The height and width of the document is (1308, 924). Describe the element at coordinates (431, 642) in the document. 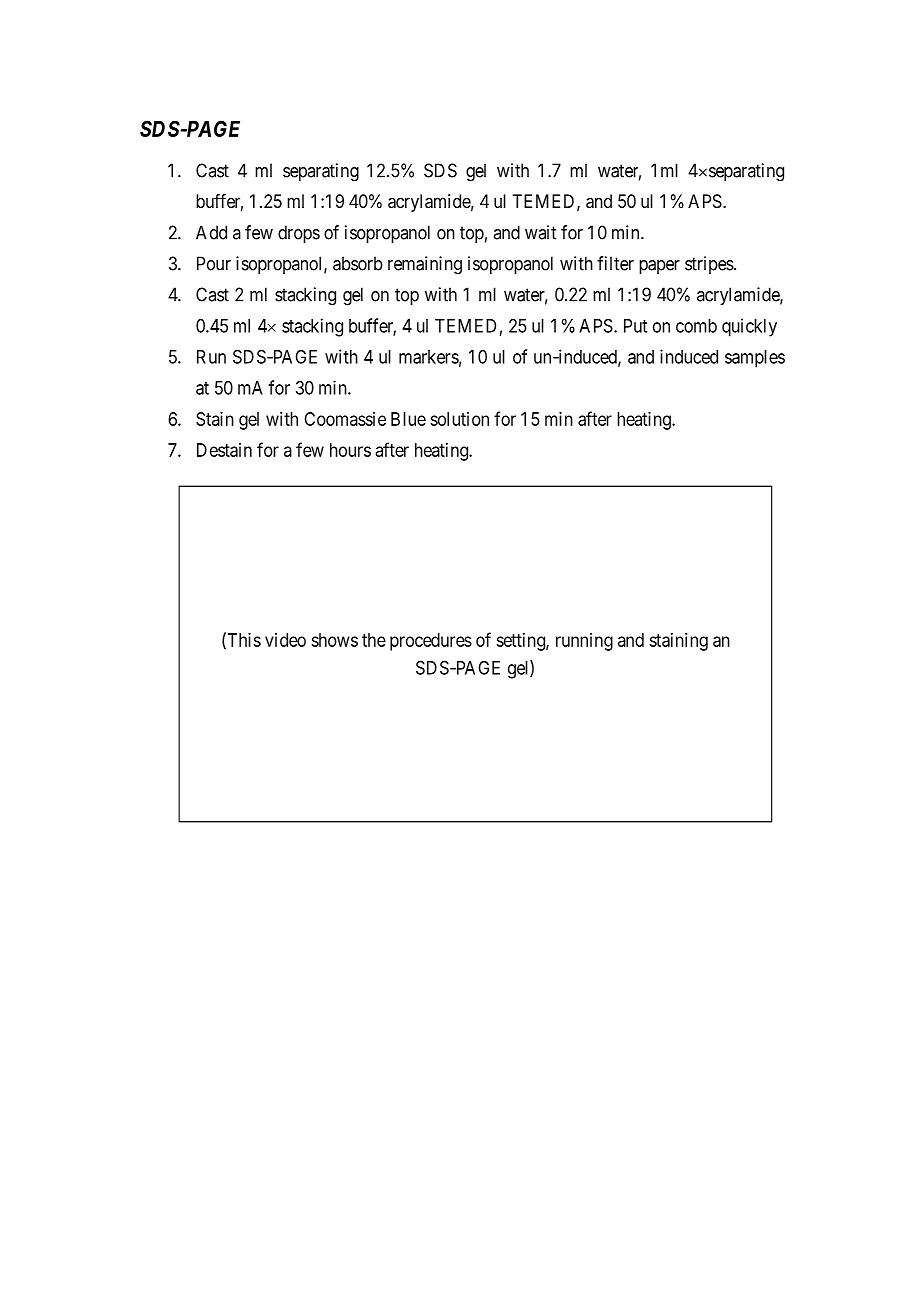

I see `procedures` at that location.
